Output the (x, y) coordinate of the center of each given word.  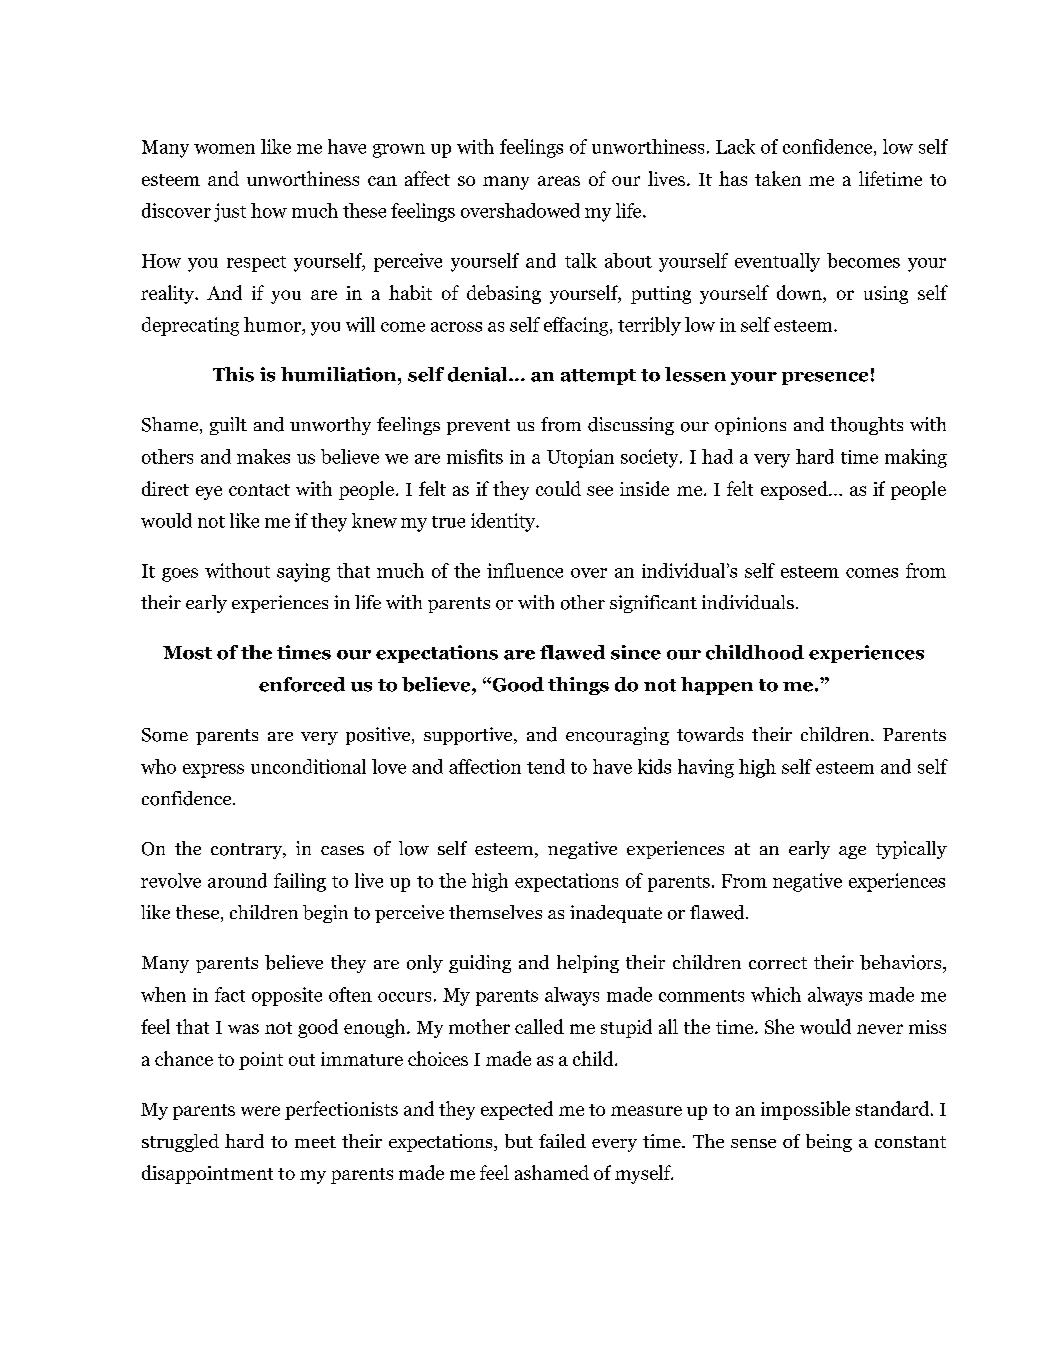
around (237, 880)
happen (717, 686)
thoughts (866, 426)
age (852, 852)
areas (559, 181)
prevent (478, 427)
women (224, 149)
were (260, 1111)
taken (778, 178)
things (578, 686)
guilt (228, 426)
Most (187, 653)
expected (517, 1110)
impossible (805, 1110)
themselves (495, 912)
